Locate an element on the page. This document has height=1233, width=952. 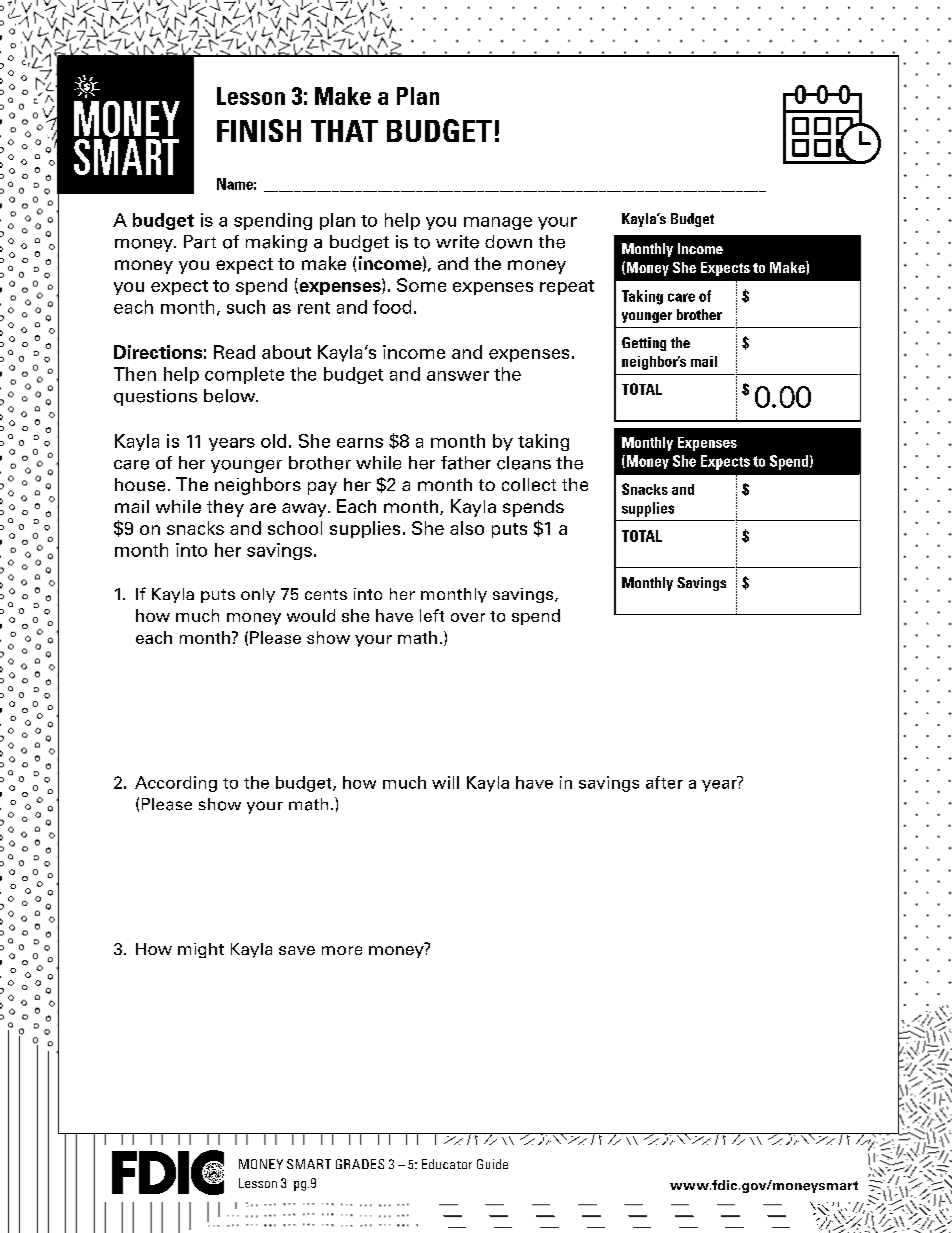
THAT is located at coordinates (344, 131).
